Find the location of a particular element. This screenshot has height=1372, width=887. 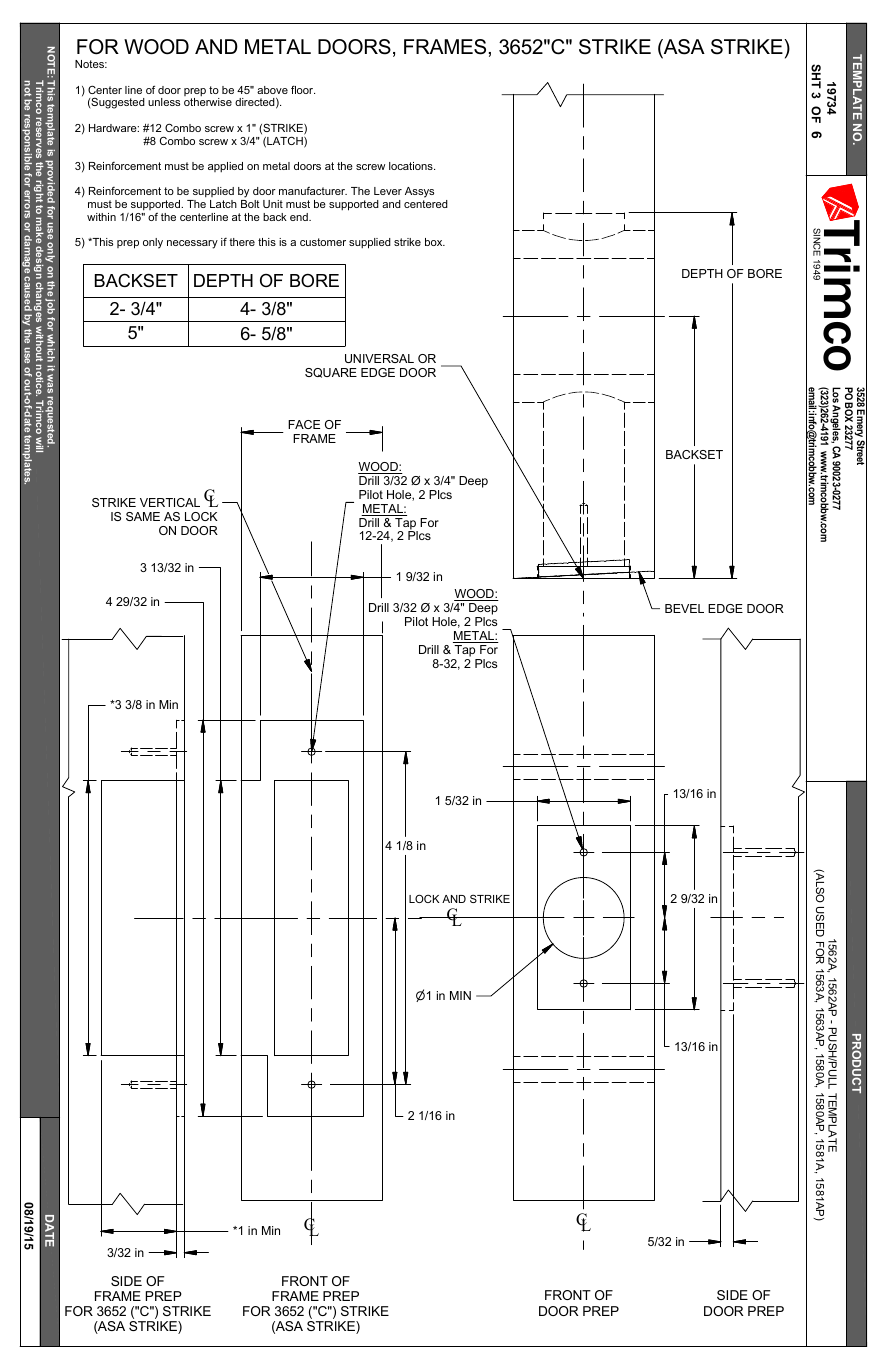

floor is located at coordinates (303, 89).
